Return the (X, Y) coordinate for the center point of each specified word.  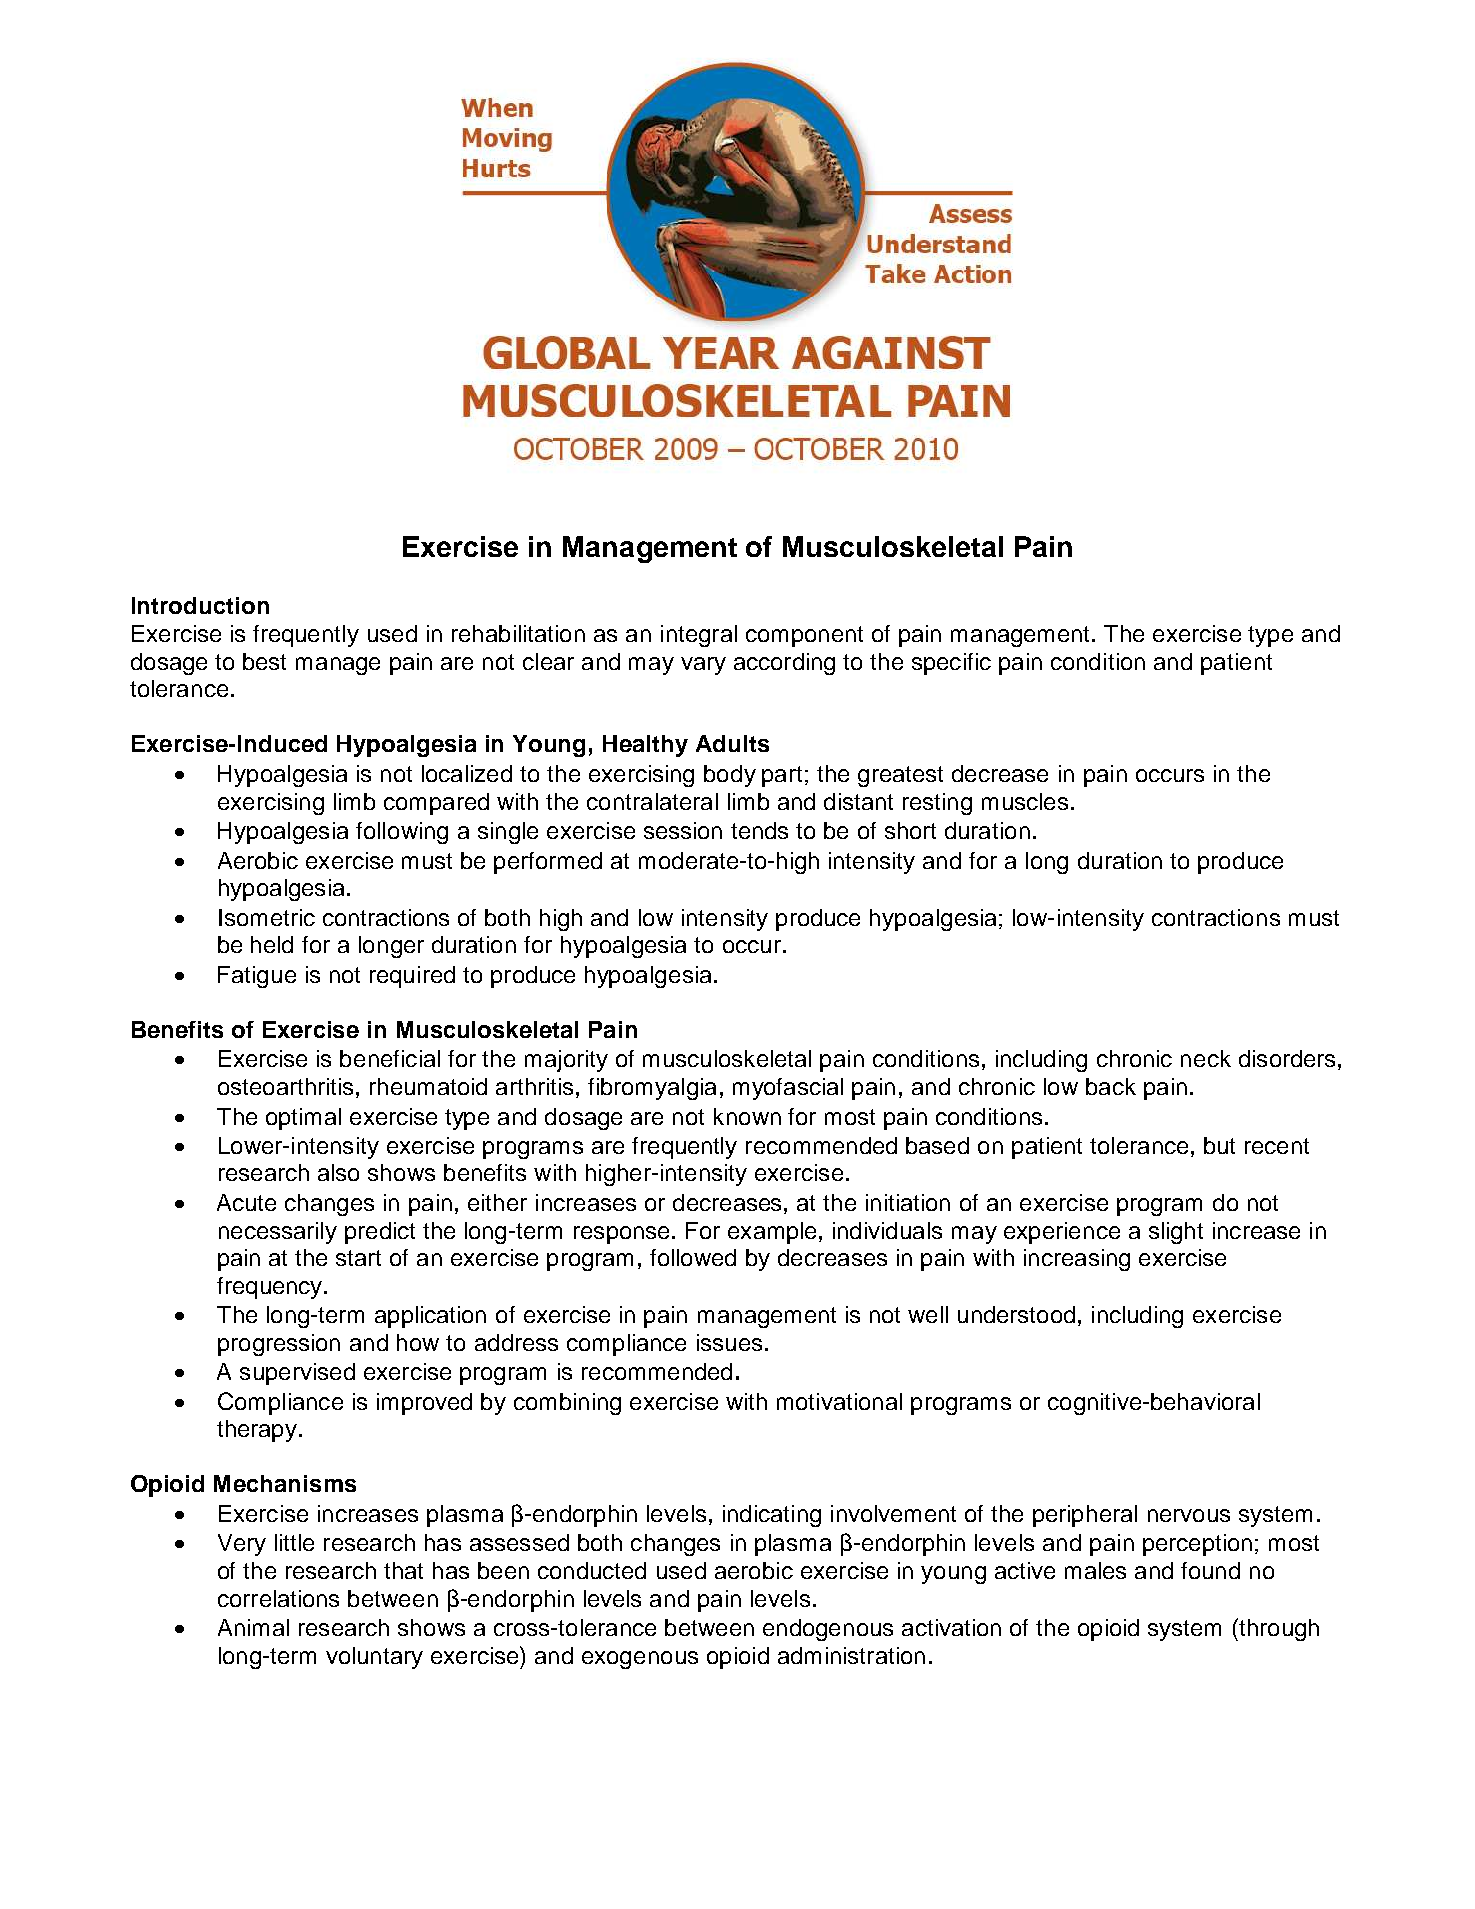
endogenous (828, 1630)
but (1219, 1145)
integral (699, 636)
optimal (303, 1119)
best (264, 661)
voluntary (374, 1658)
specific (951, 664)
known (747, 1116)
